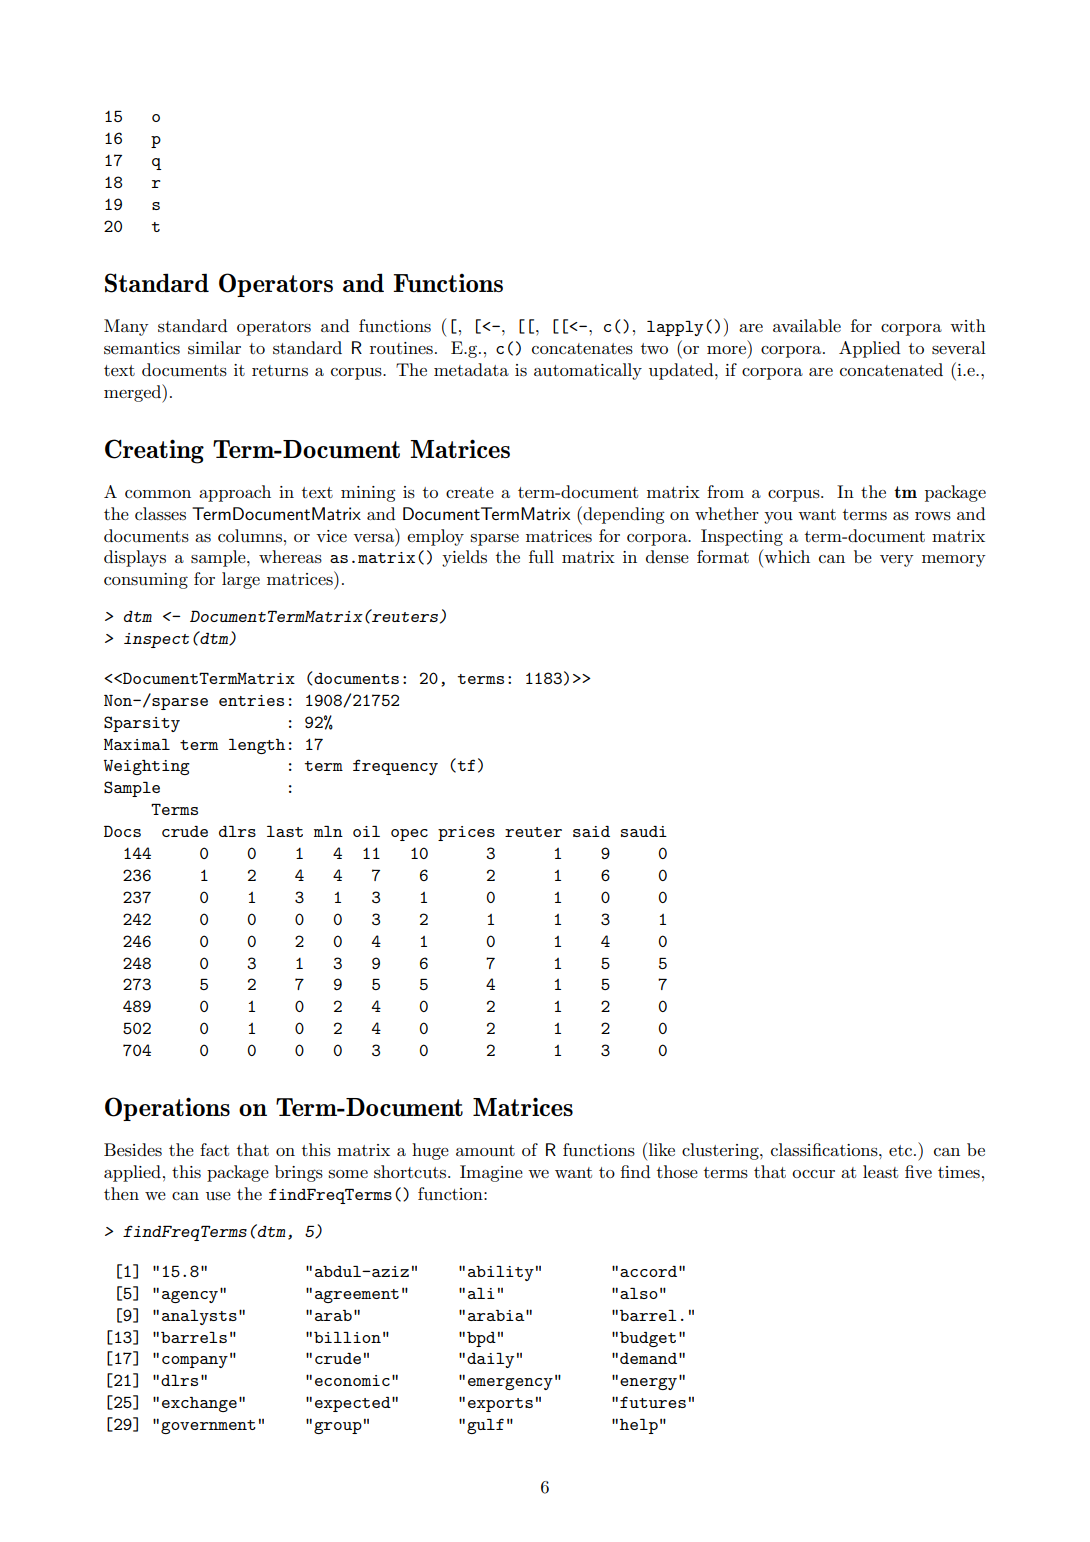 This page has height=1542, width=1090. I want to click on frequency, so click(395, 767).
